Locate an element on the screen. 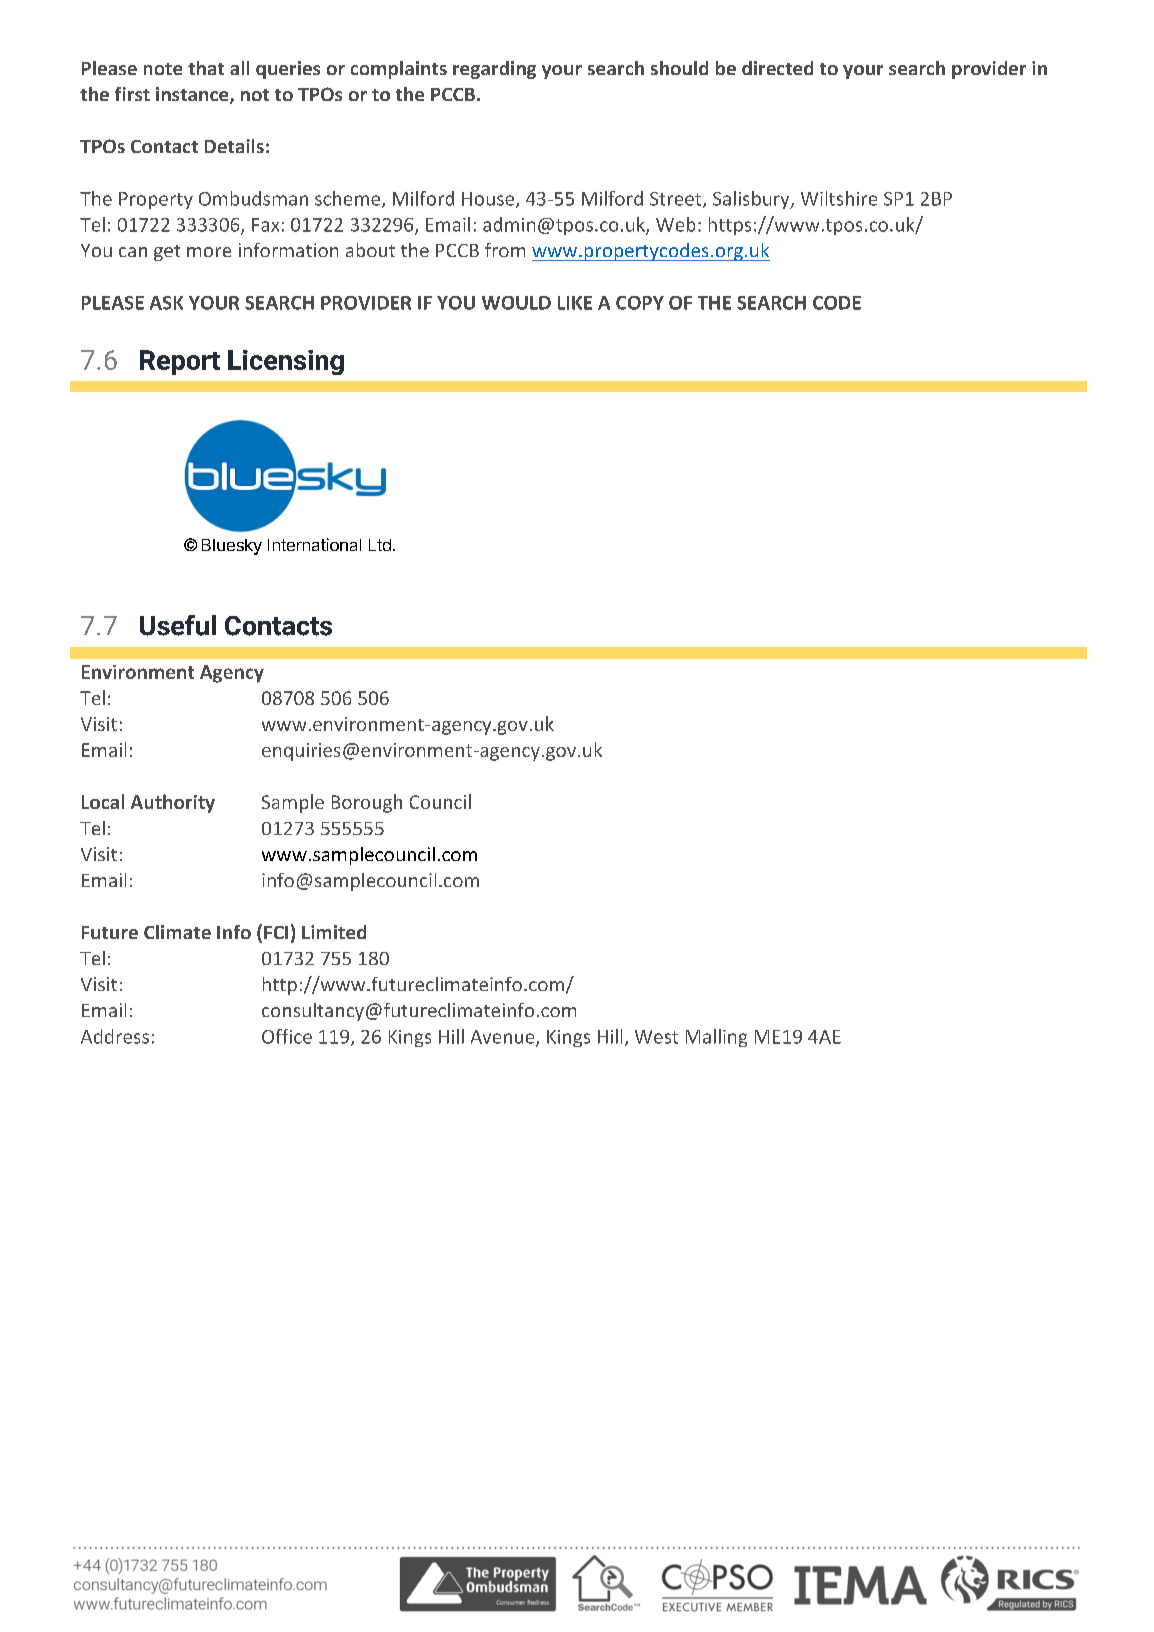 The height and width of the screenshot is (1632, 1154). directed is located at coordinates (777, 68).
